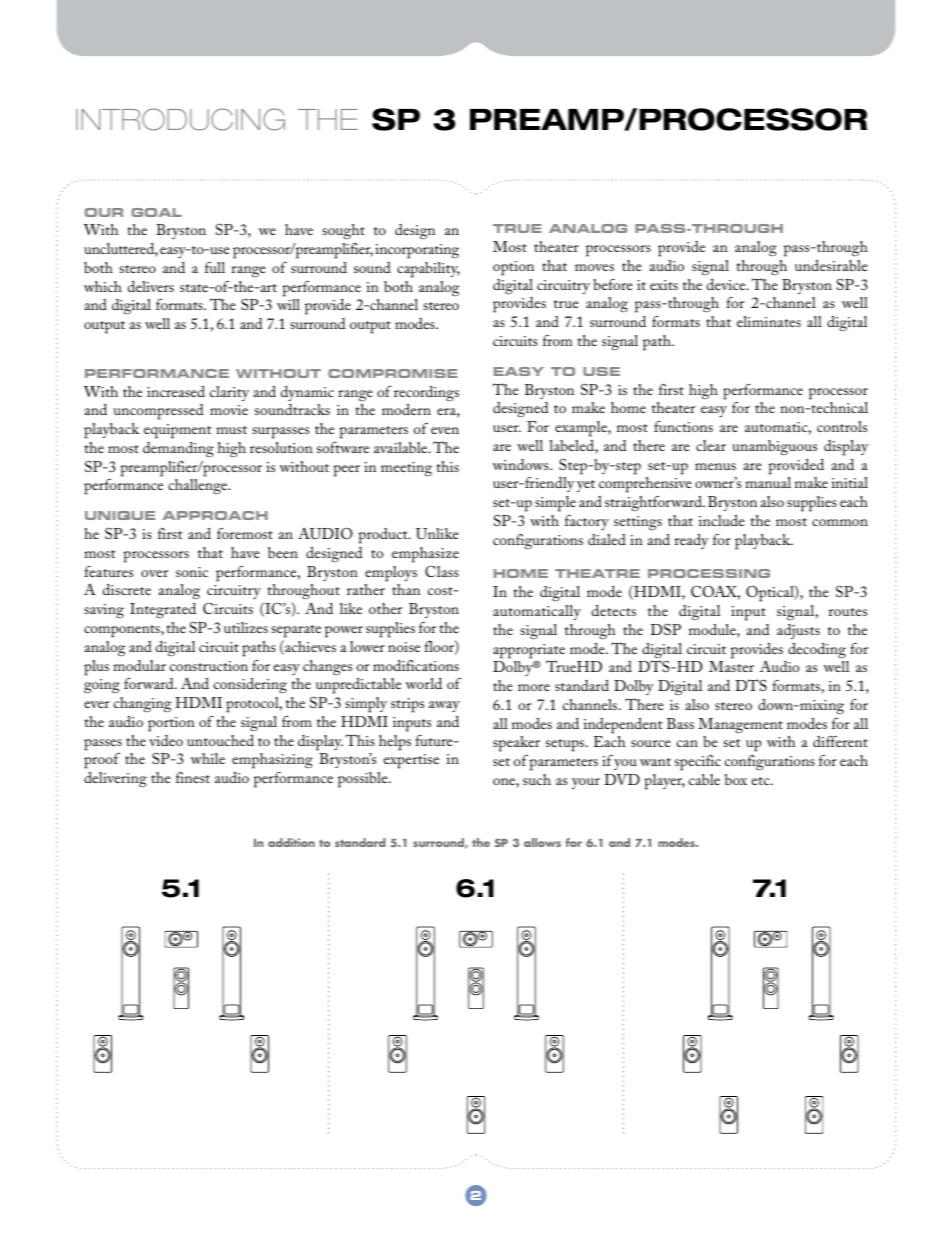 The width and height of the page is (952, 1233). What do you see at coordinates (193, 777) in the page?
I see `finest` at bounding box center [193, 777].
